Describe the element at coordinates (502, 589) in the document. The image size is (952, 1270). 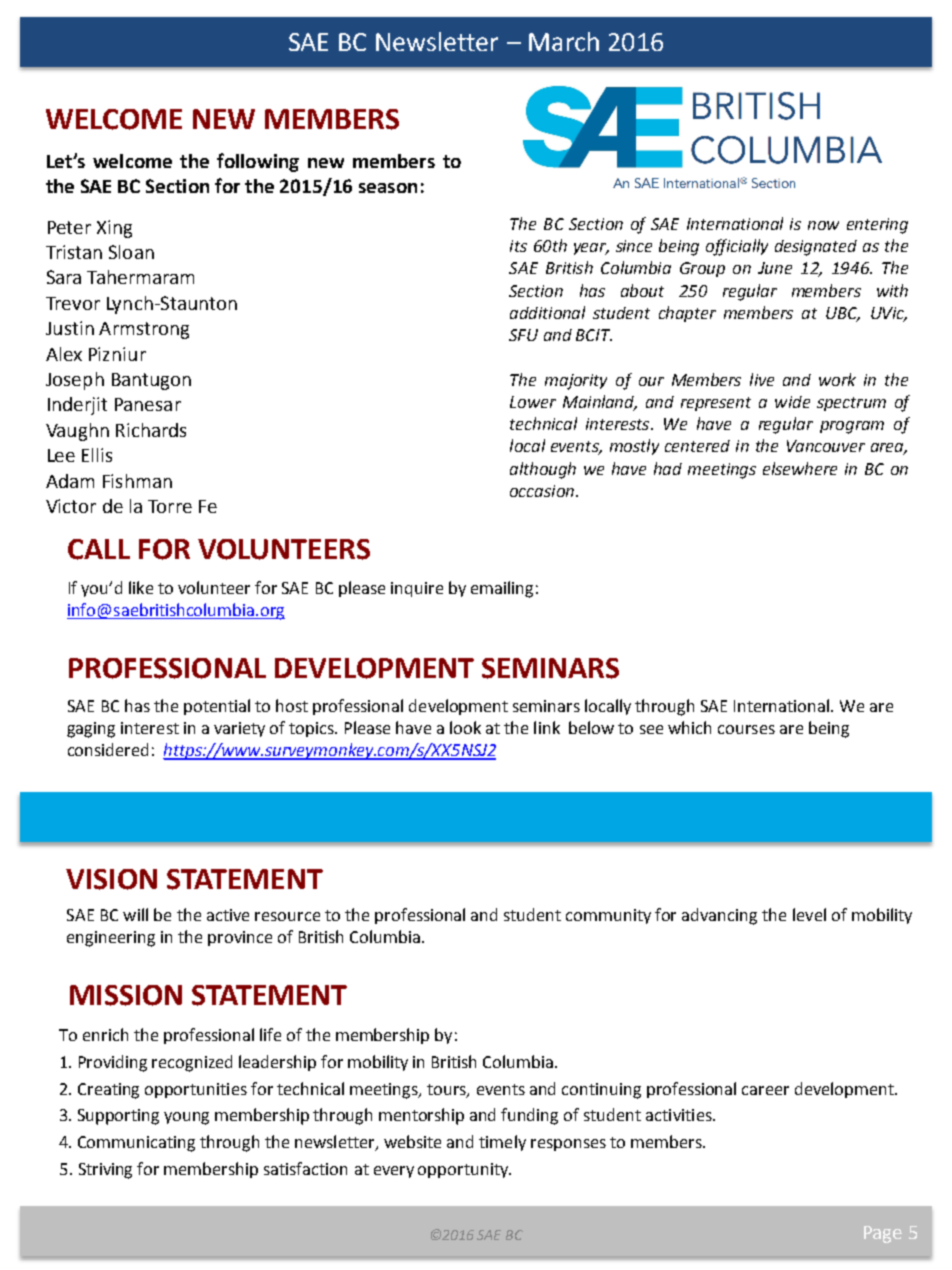
I see `emailing` at that location.
